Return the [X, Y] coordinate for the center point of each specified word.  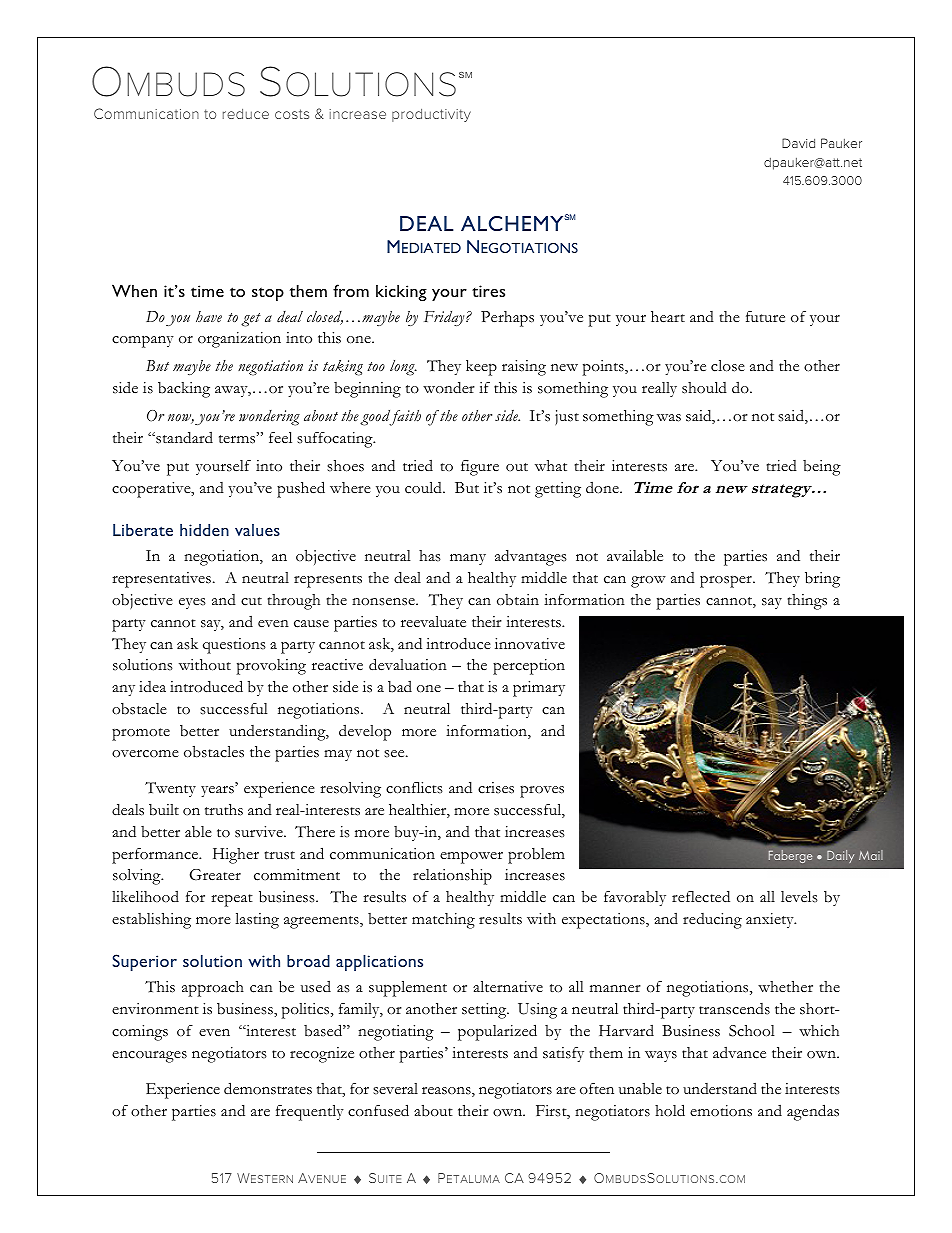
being [822, 468]
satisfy [563, 1054]
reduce [246, 114]
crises [496, 788]
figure [480, 468]
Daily [840, 856]
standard [183, 437]
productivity [431, 115]
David [798, 143]
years [218, 791]
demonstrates [268, 1088]
